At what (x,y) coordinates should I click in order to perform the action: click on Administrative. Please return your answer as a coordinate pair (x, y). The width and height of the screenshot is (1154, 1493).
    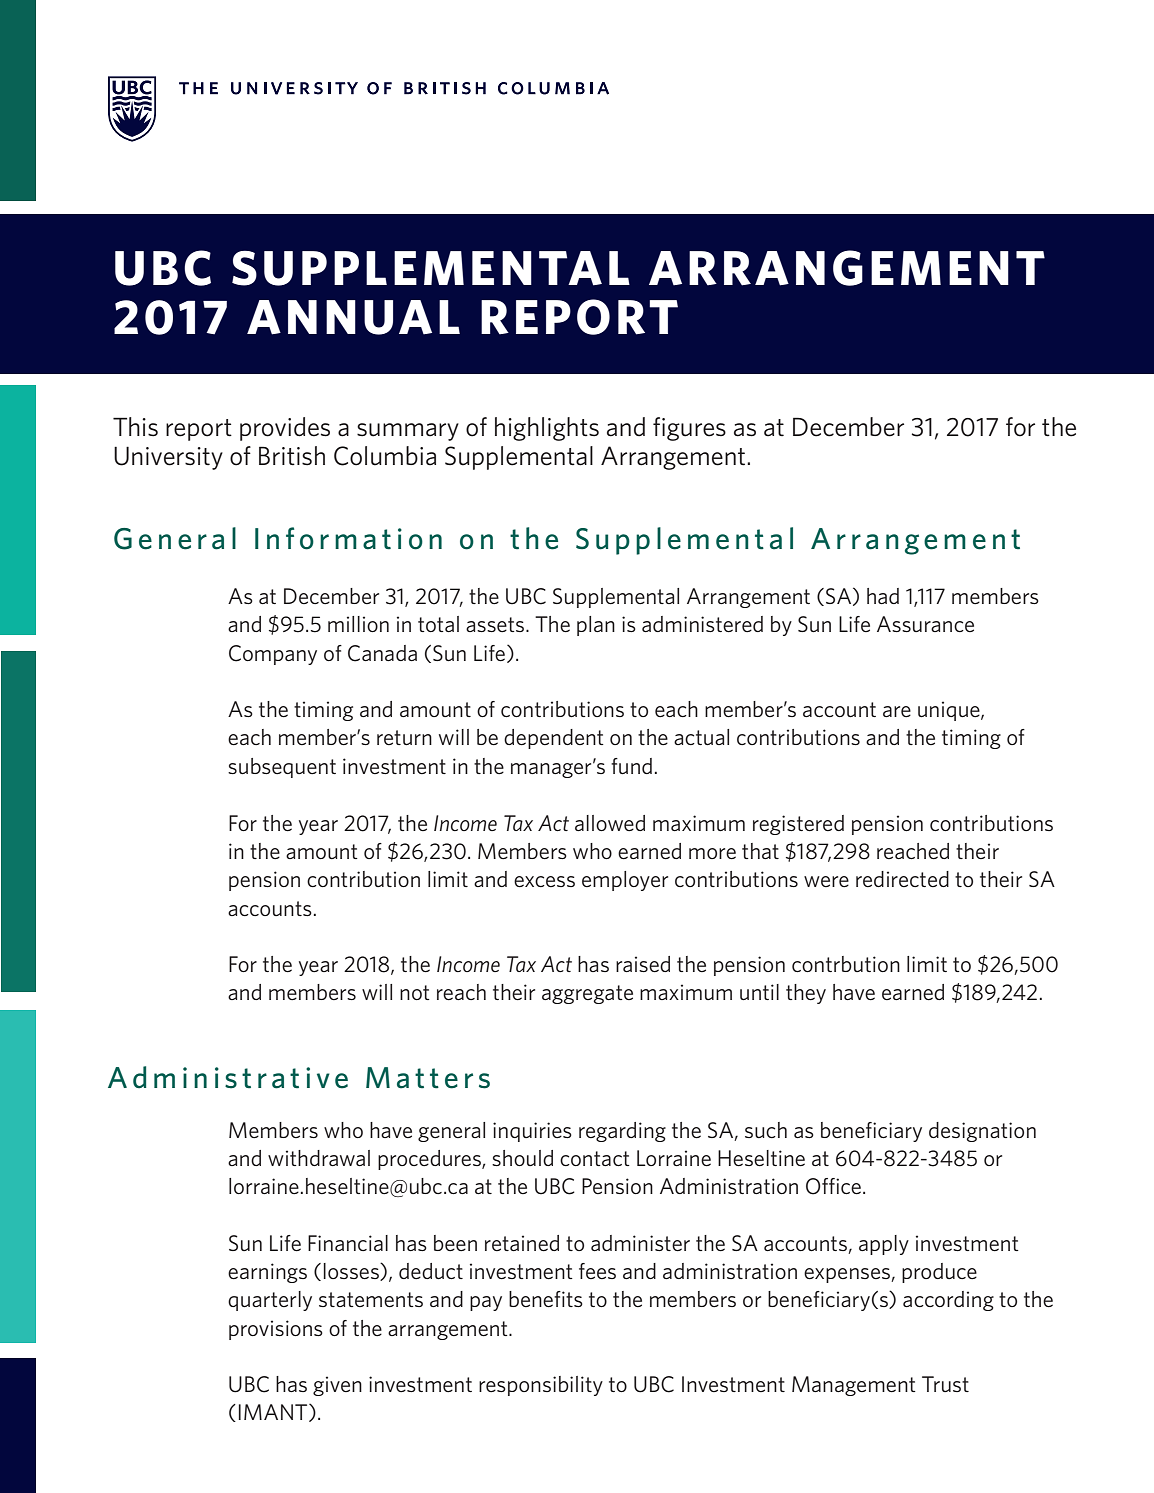
    Looking at the image, I should click on (228, 1077).
